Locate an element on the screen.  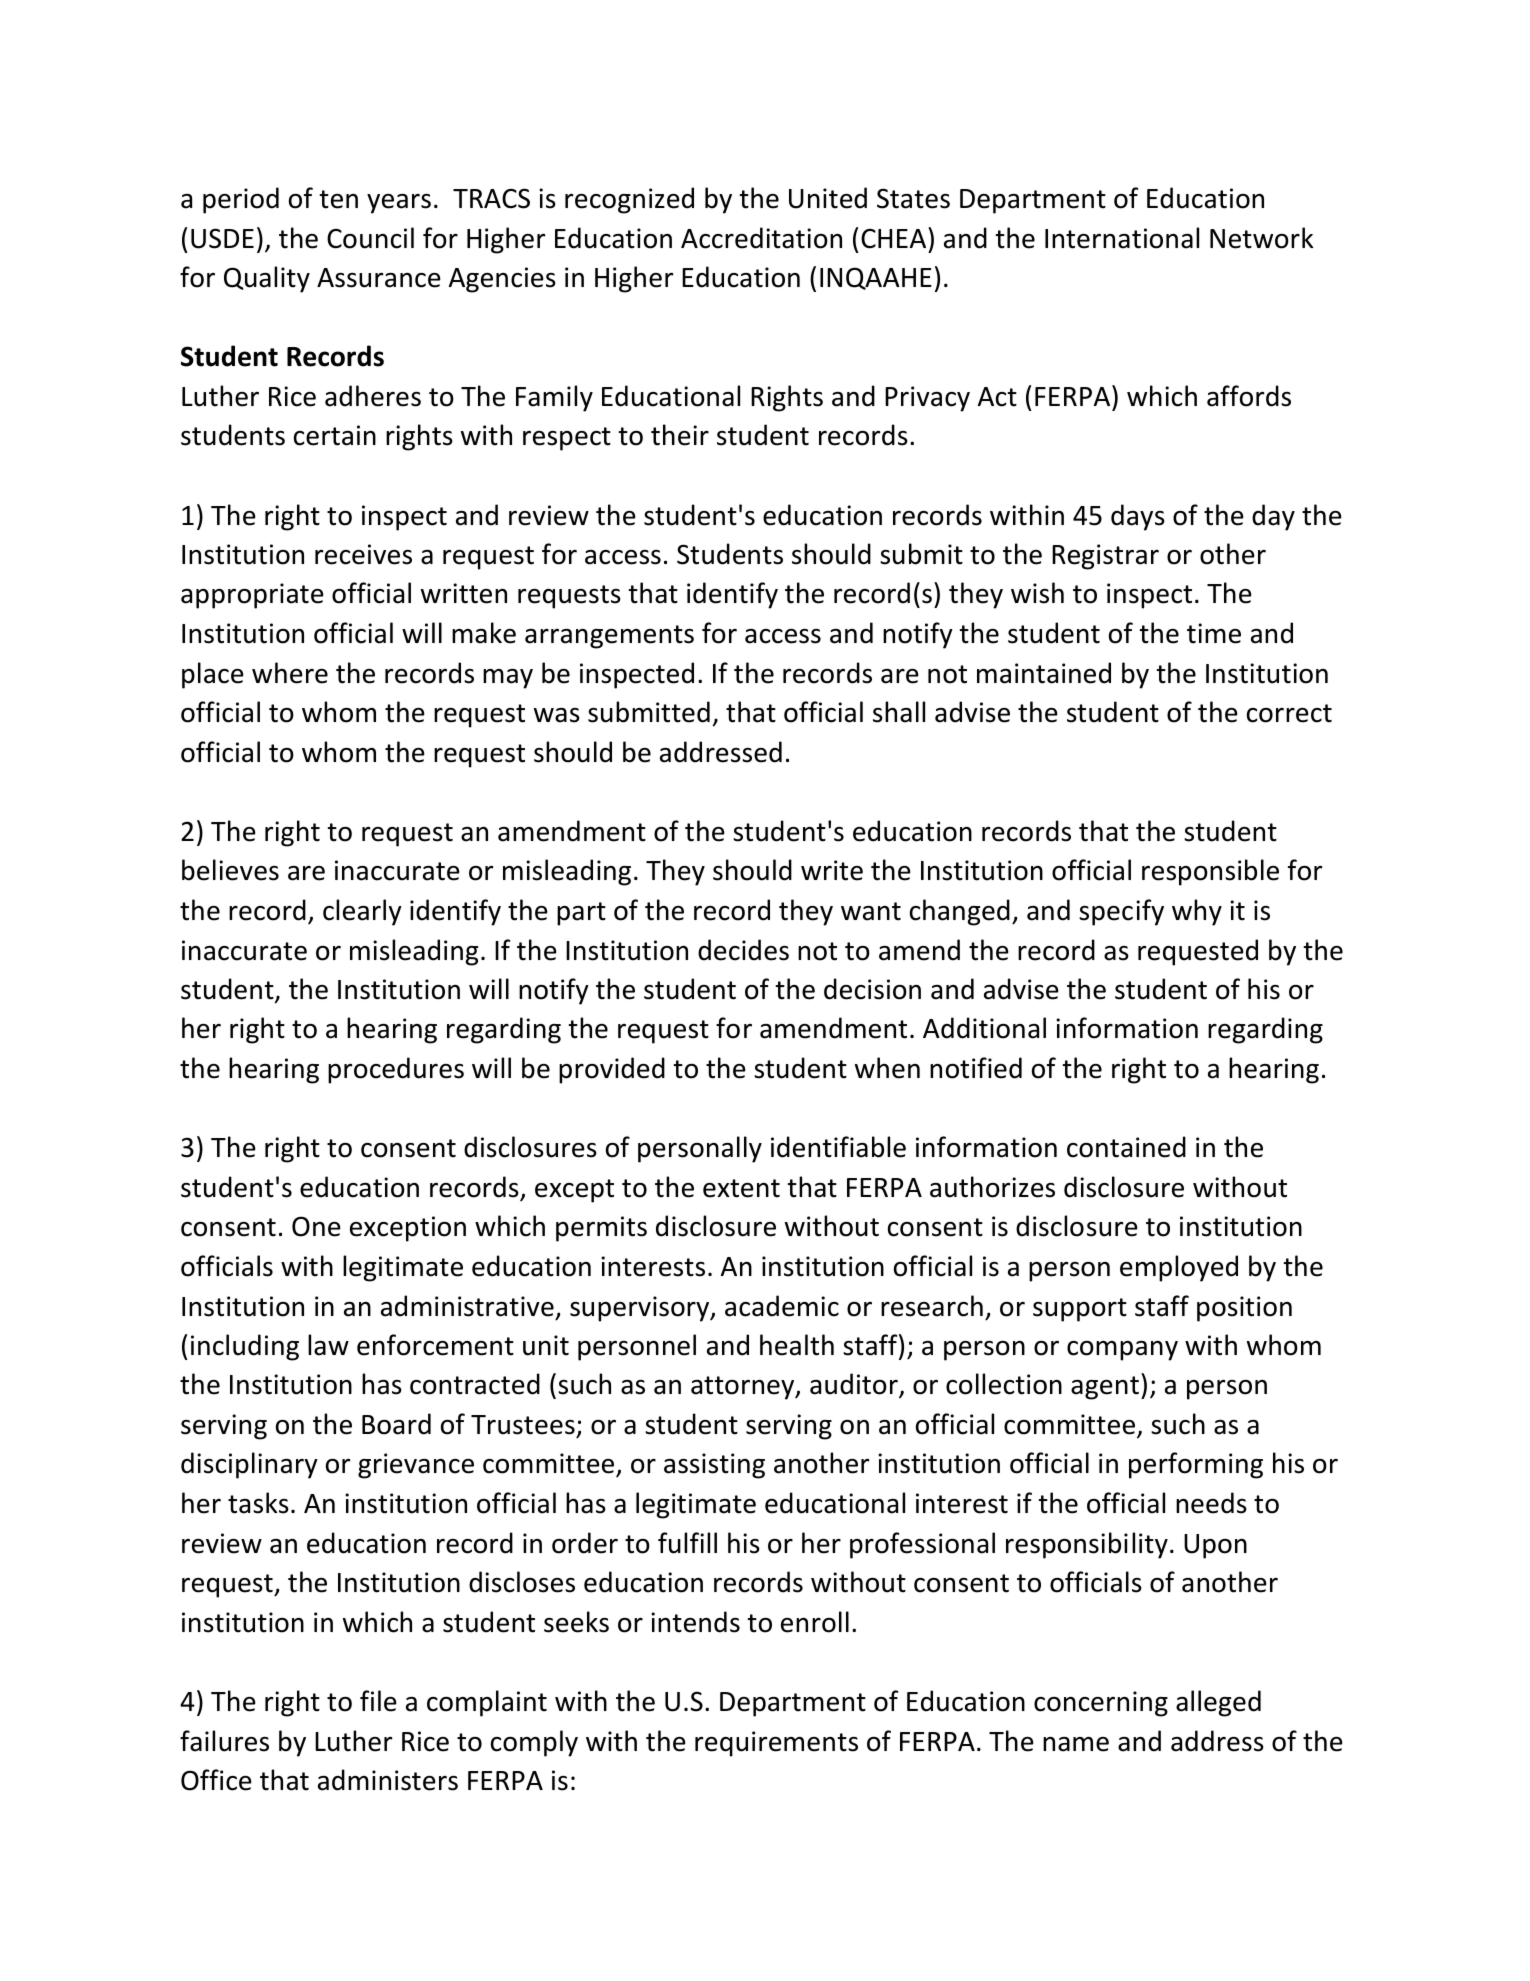
Accreditation is located at coordinates (761, 238).
